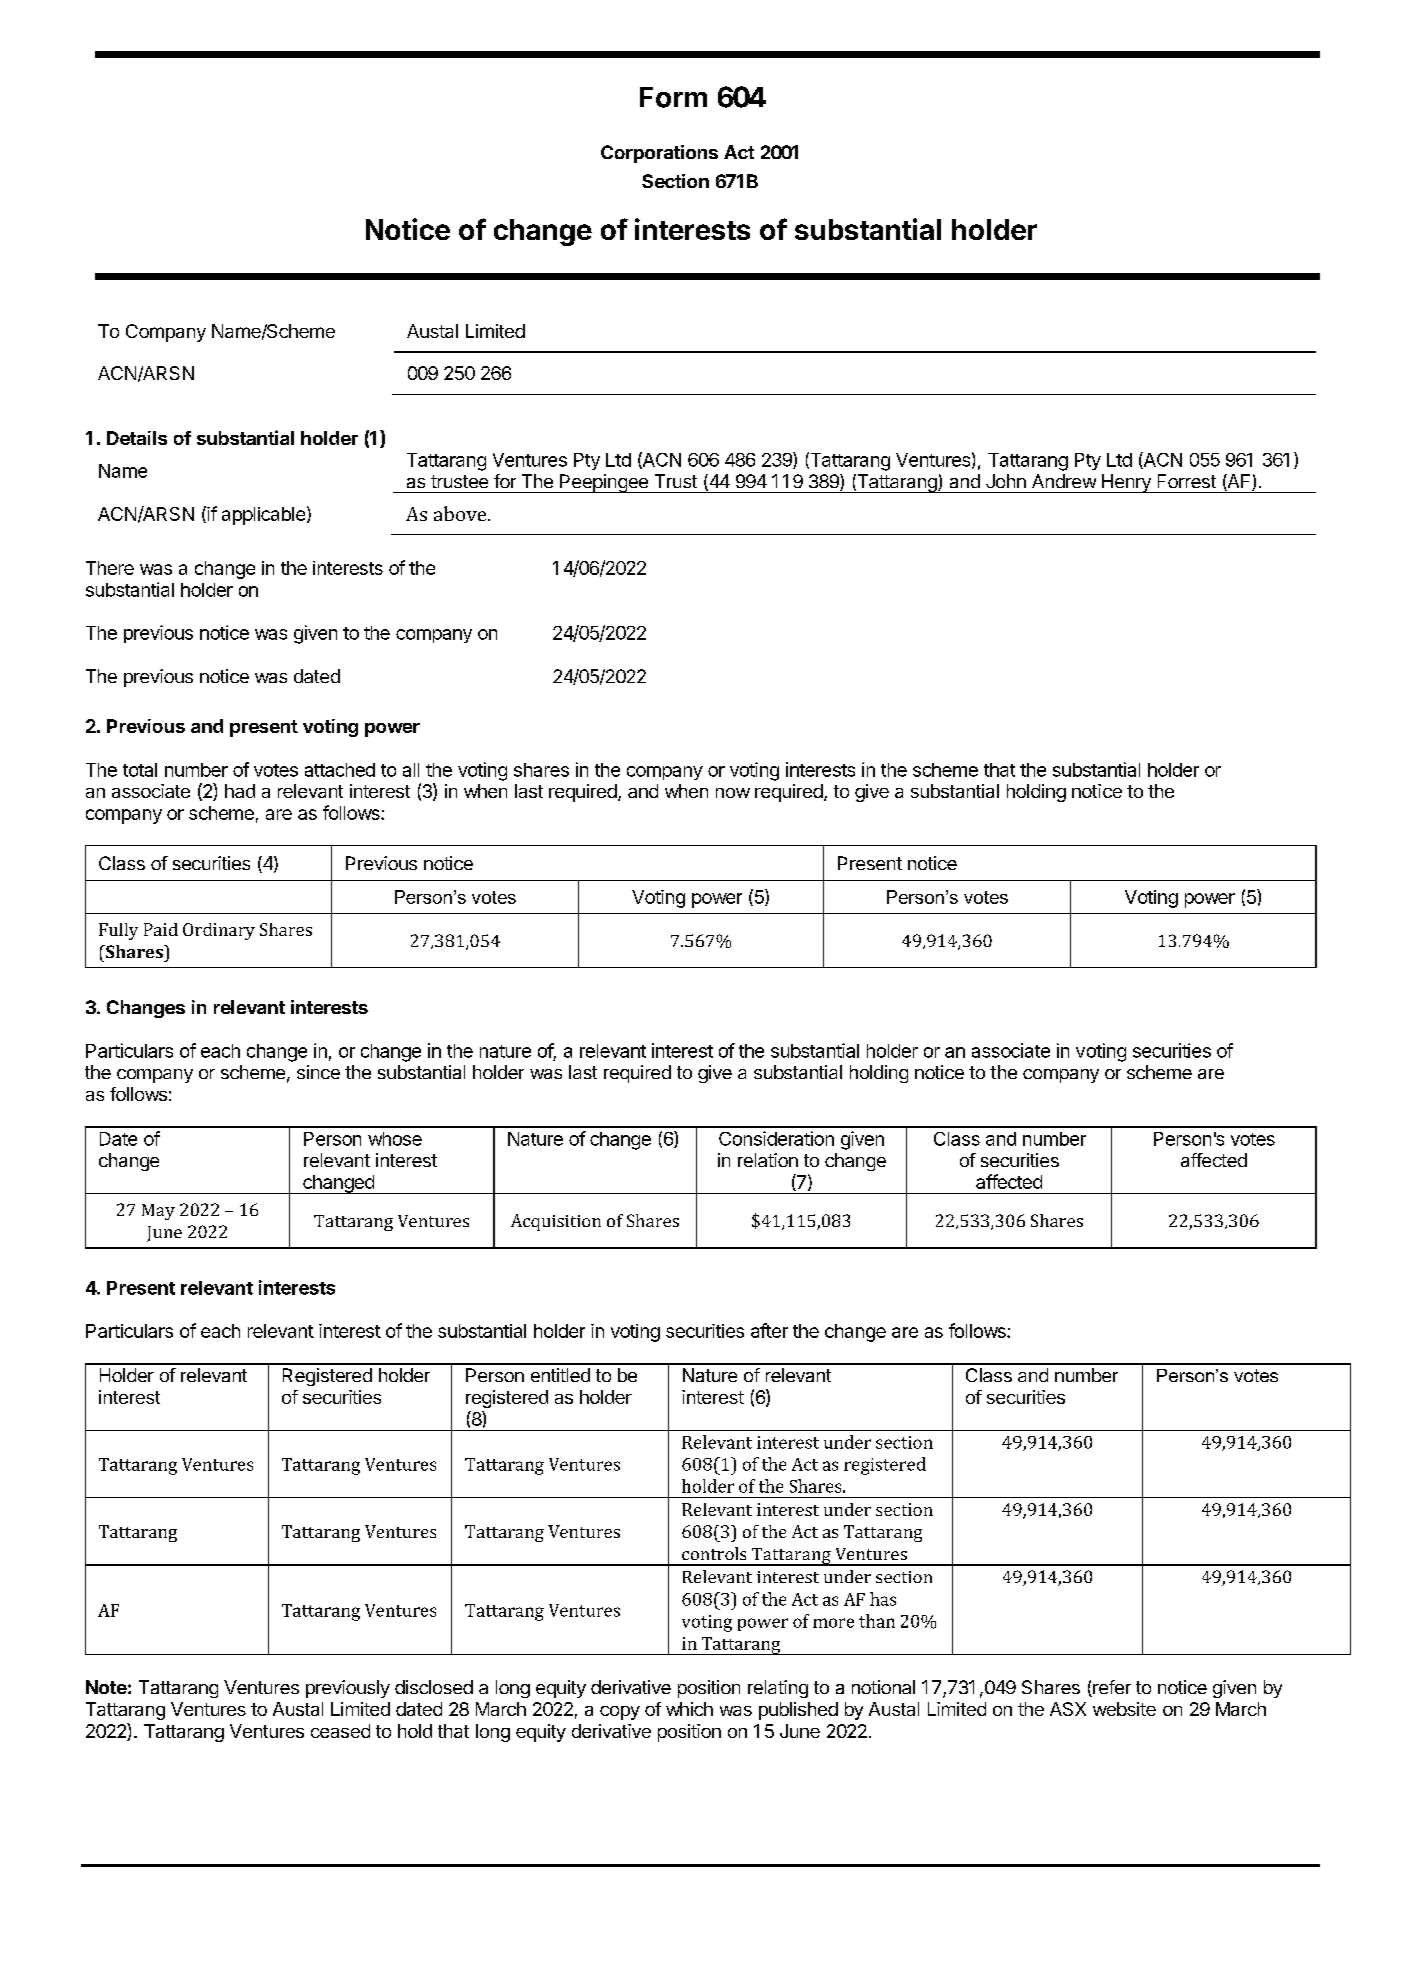  What do you see at coordinates (733, 793) in the page?
I see `now` at bounding box center [733, 793].
